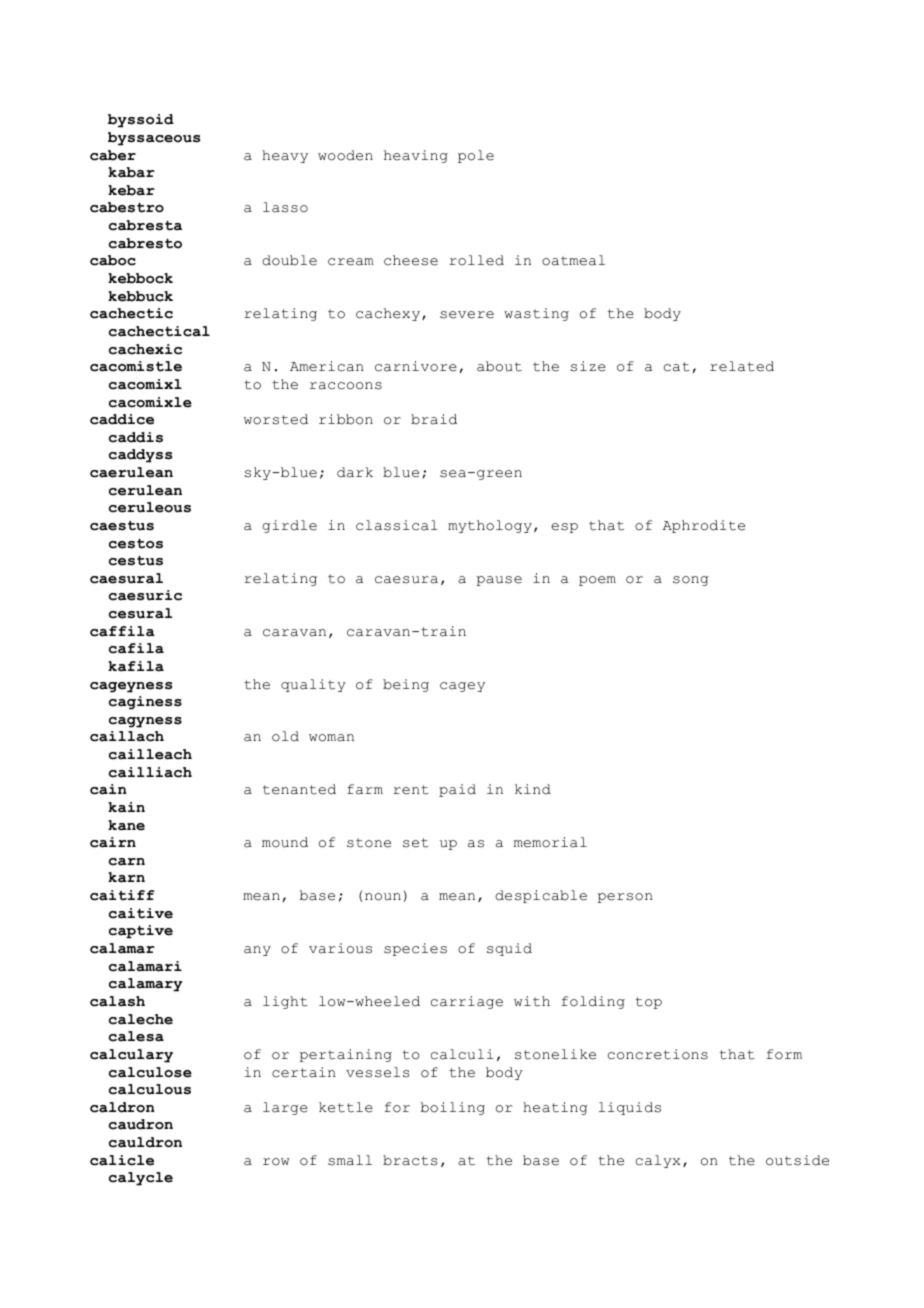 The image size is (924, 1308). I want to click on caldron, so click(122, 1107).
